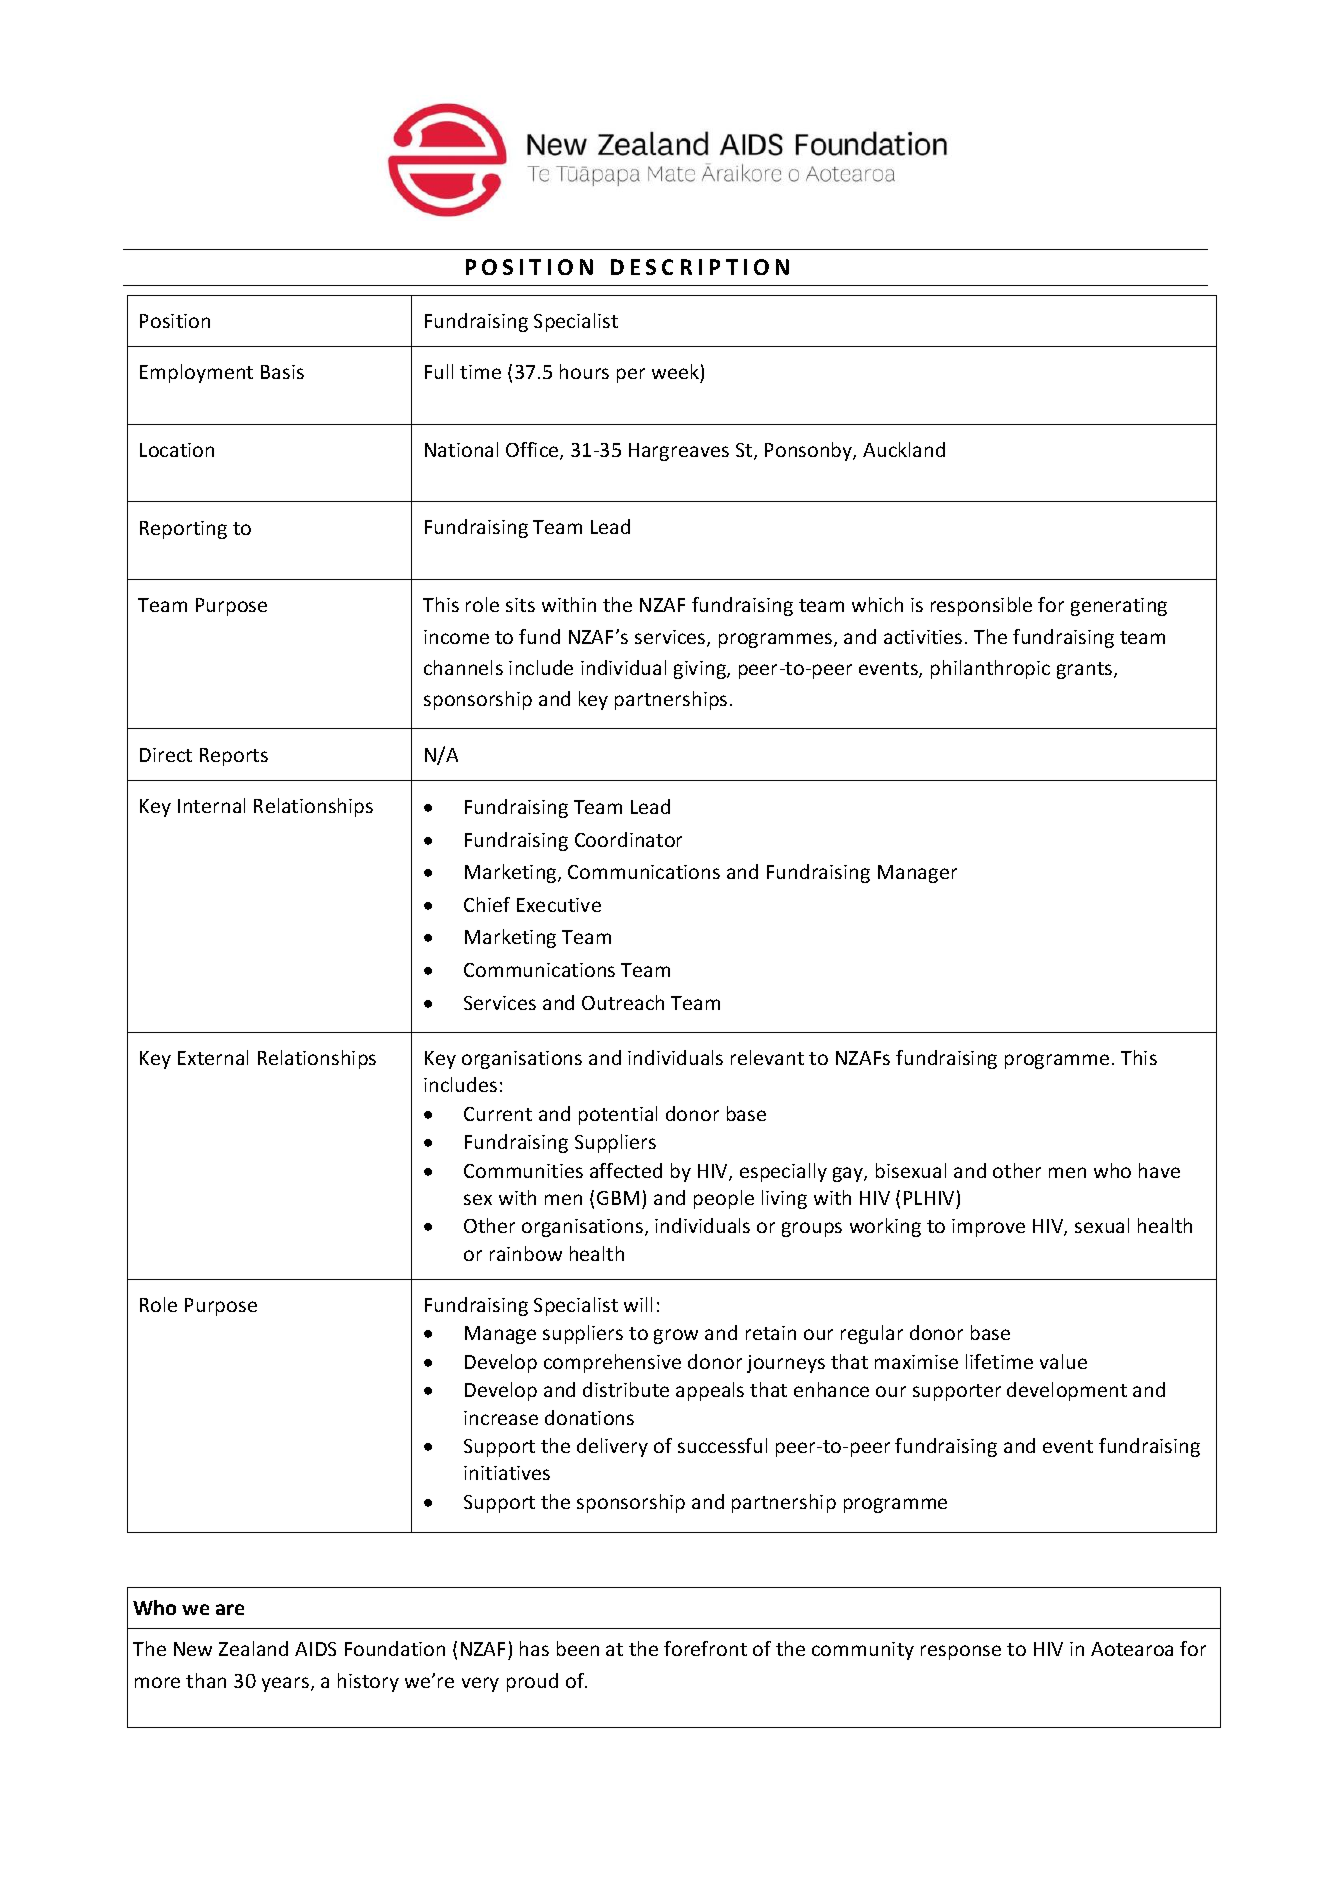 Image resolution: width=1331 pixels, height=1882 pixels. What do you see at coordinates (961, 1652) in the image?
I see `response` at bounding box center [961, 1652].
